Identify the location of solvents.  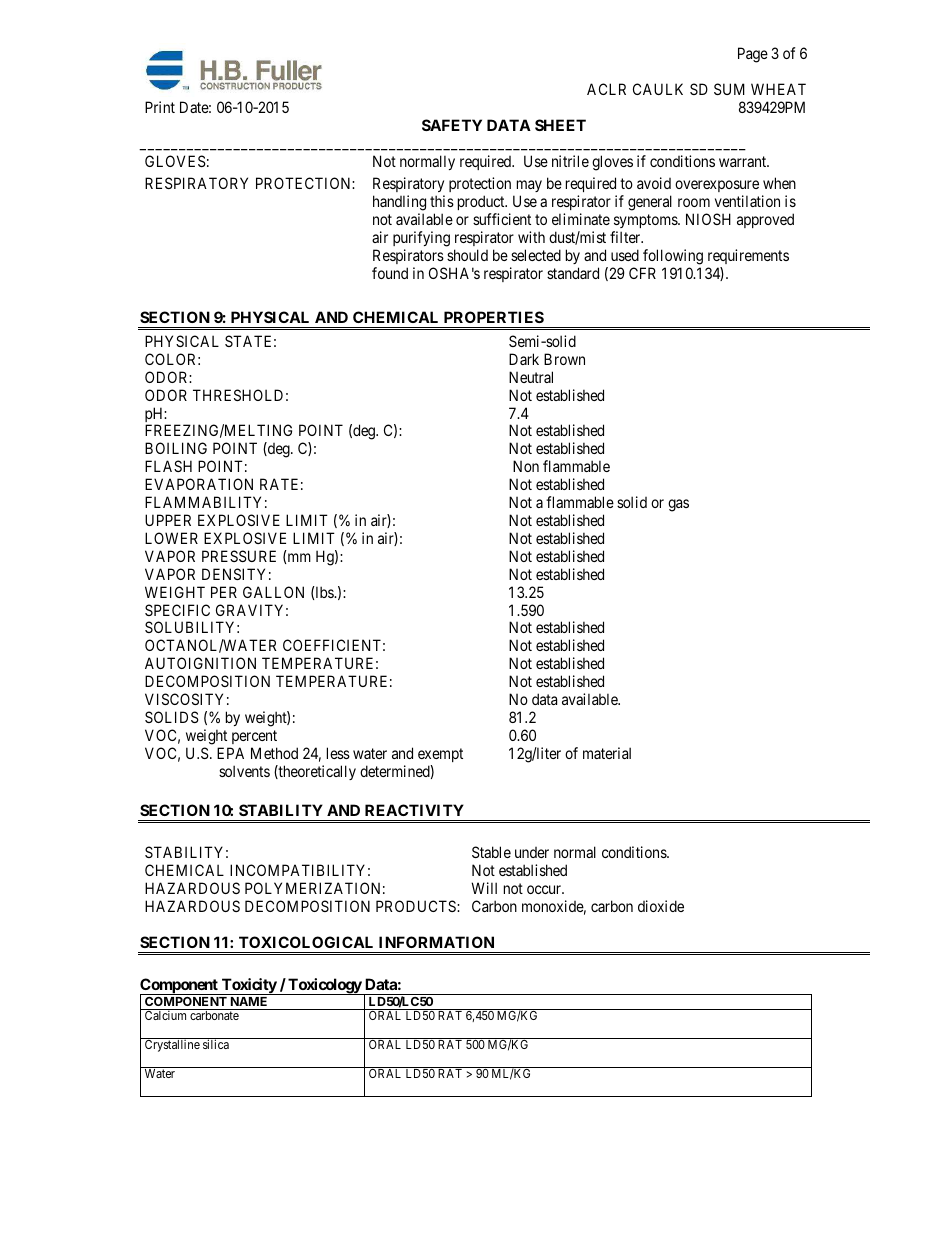
(244, 771).
